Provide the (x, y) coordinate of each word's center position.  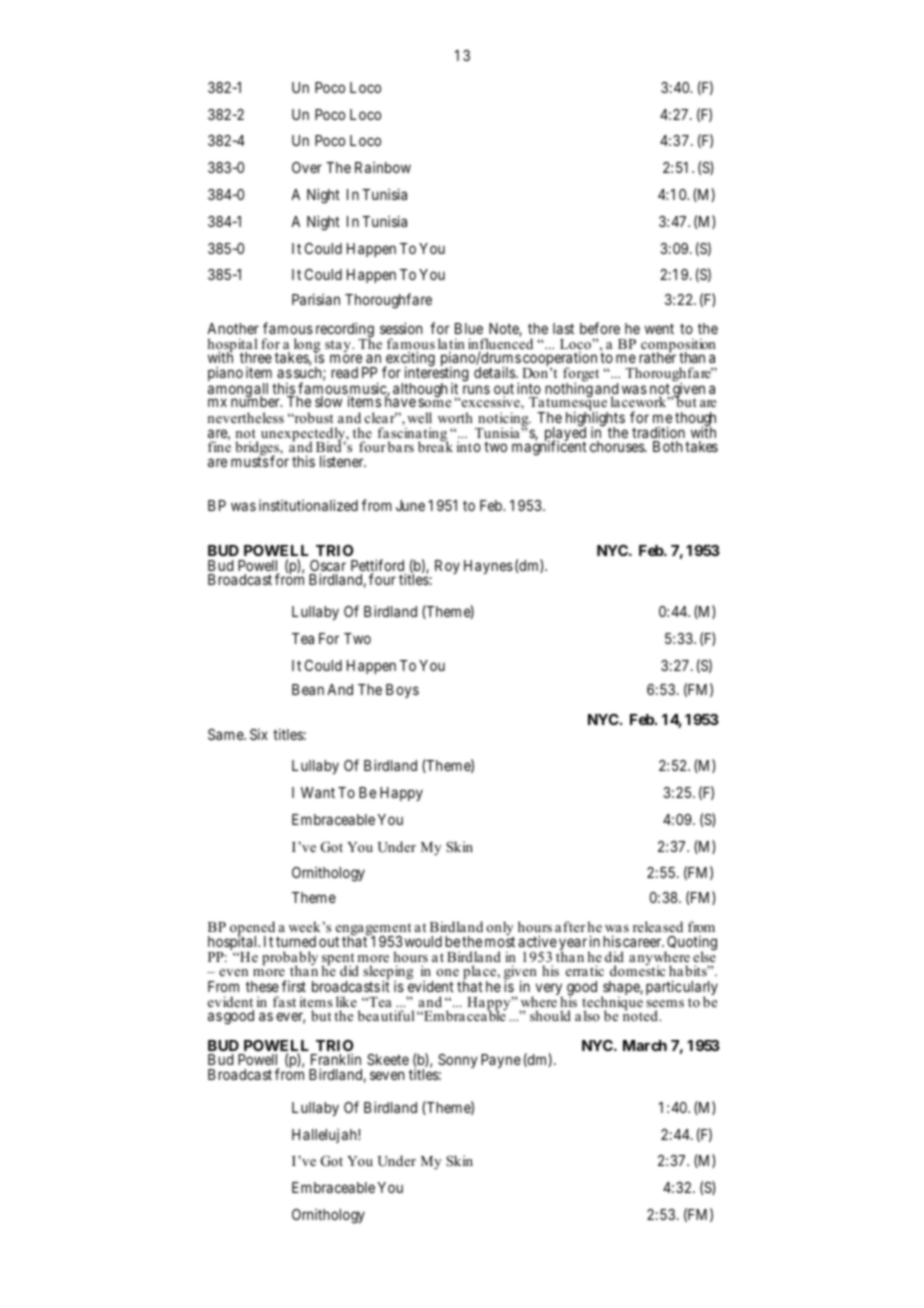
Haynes (488, 567)
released (658, 926)
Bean (308, 689)
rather (657, 357)
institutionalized (308, 505)
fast (284, 1001)
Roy (447, 567)
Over (307, 167)
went (659, 328)
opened (254, 929)
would (423, 941)
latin (451, 343)
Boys (402, 691)
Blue (469, 328)
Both (667, 446)
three (256, 357)
